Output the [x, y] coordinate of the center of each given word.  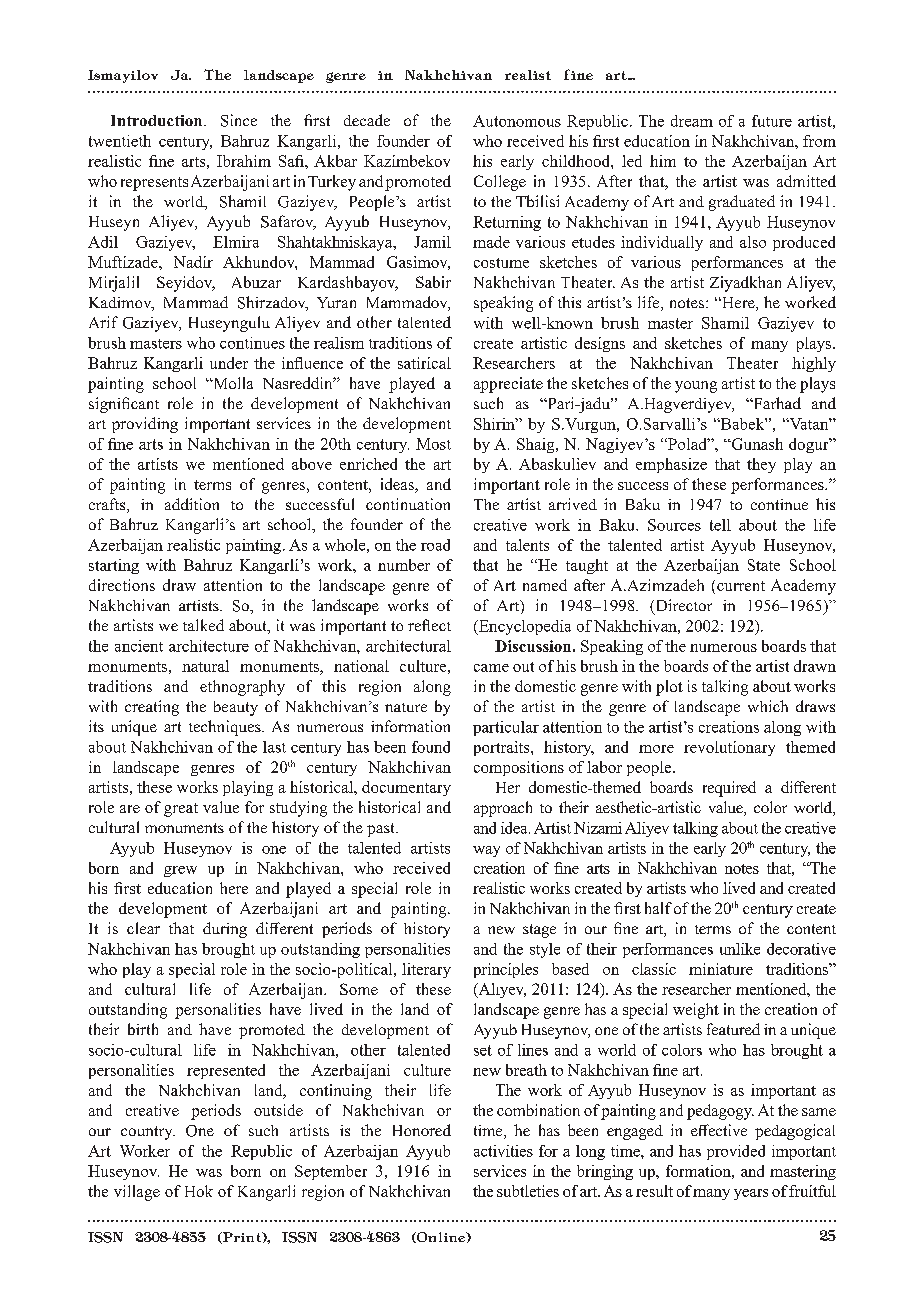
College [500, 183]
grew [180, 871]
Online [441, 1237]
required [729, 789]
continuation [408, 504]
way [486, 851]
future [772, 121]
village [137, 1193]
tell [720, 525]
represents [154, 184]
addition [192, 504]
